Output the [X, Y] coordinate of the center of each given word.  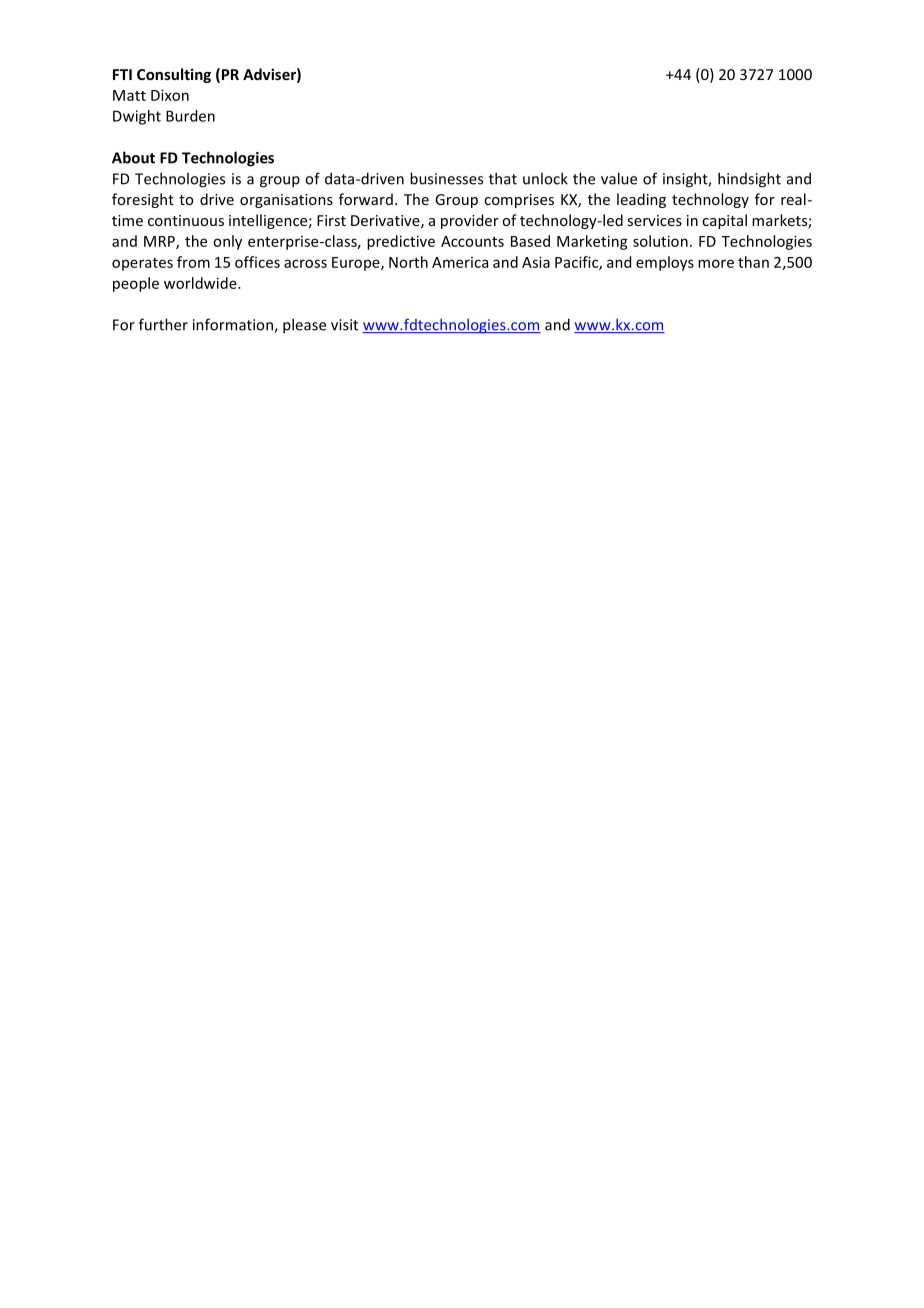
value [619, 178]
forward [366, 199]
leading [641, 200]
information [234, 325]
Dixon [170, 95]
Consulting [174, 75]
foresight [143, 200]
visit [344, 325]
